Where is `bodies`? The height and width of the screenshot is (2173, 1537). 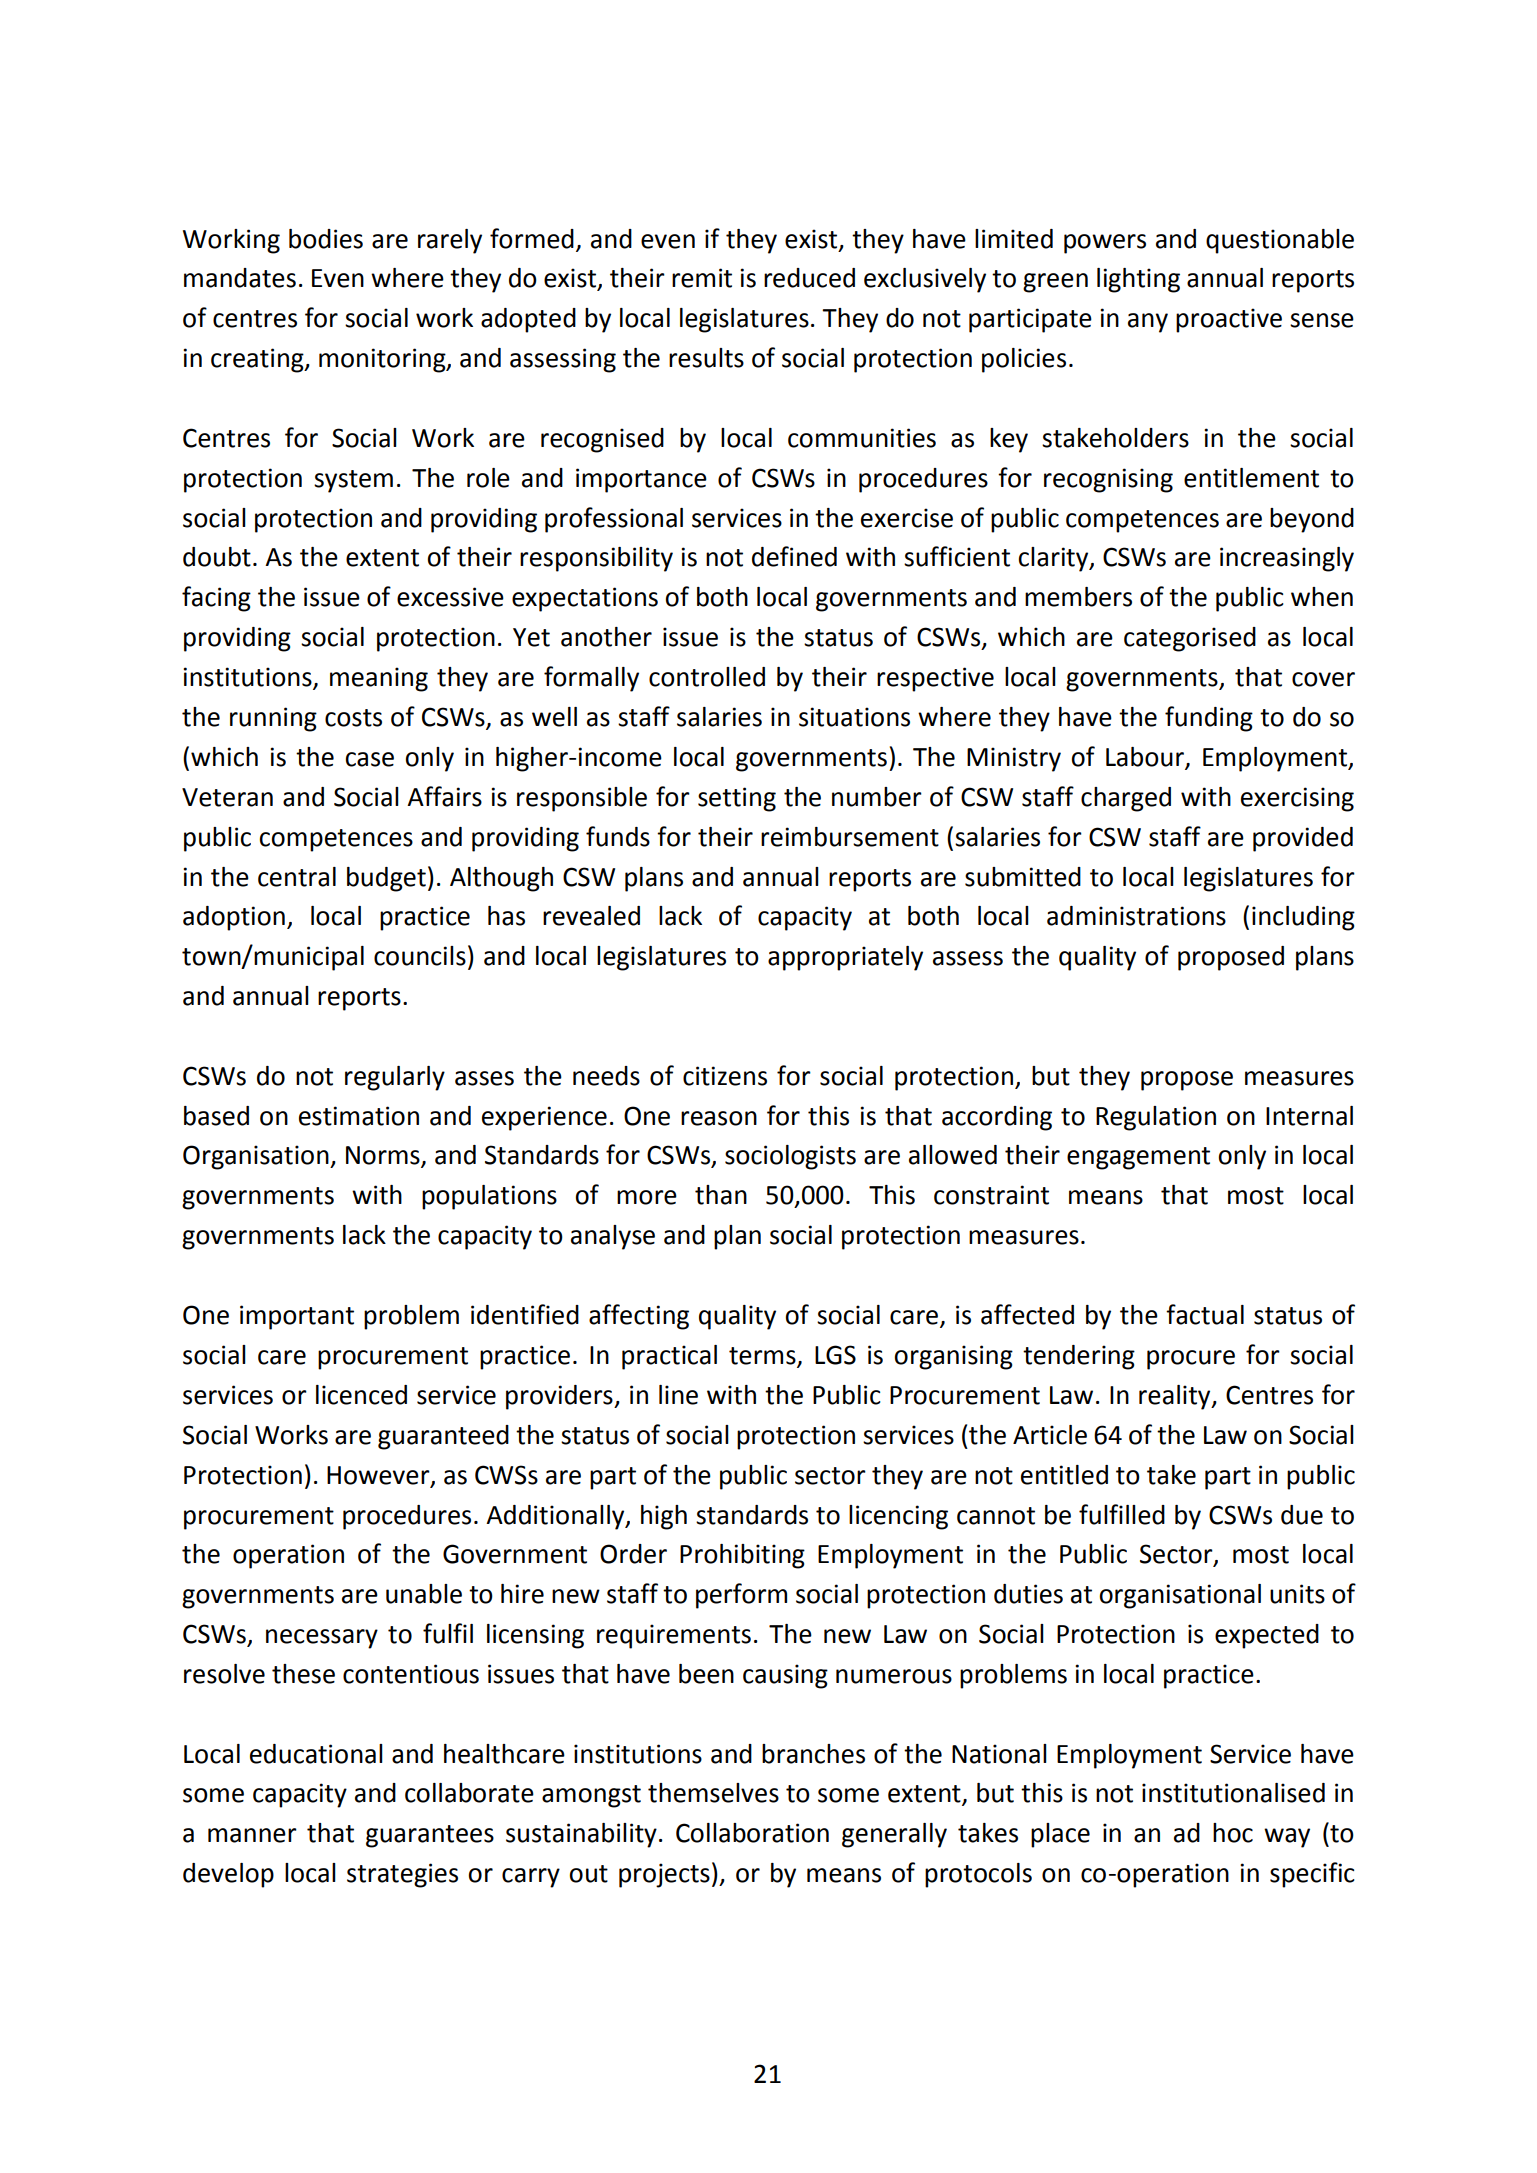
bodies is located at coordinates (326, 239).
